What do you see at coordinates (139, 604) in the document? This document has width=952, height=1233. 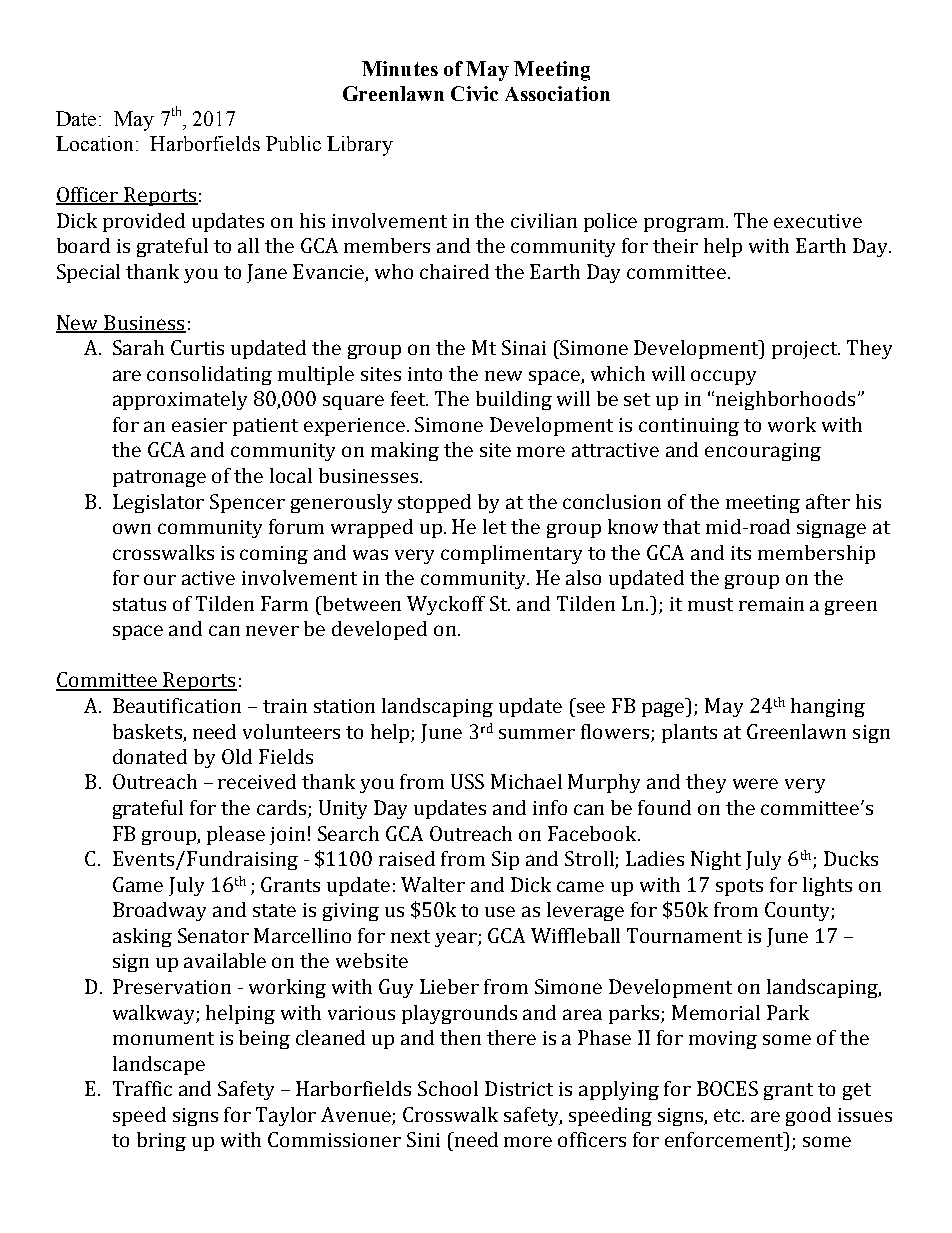 I see `status` at bounding box center [139, 604].
